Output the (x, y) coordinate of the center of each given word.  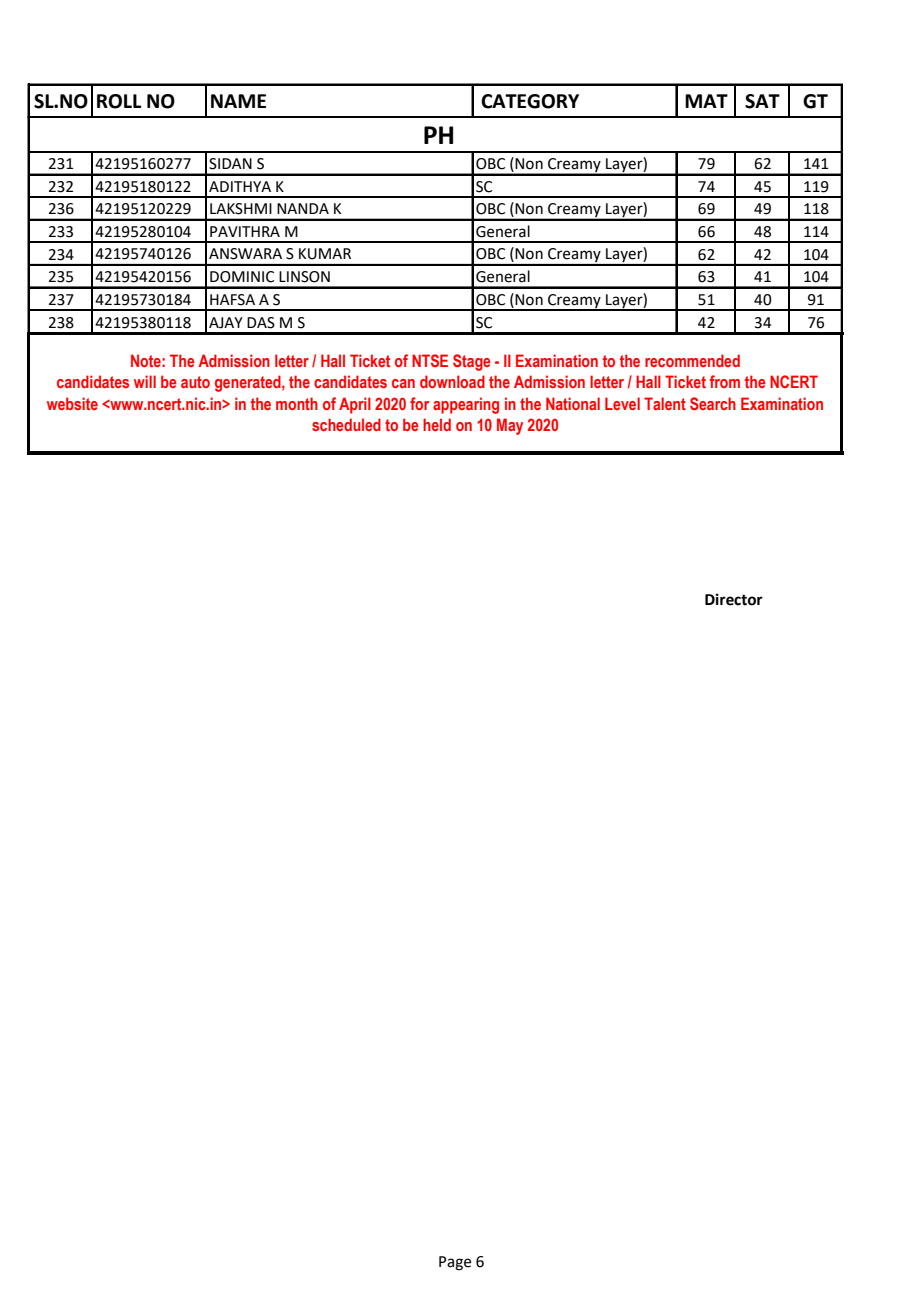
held (437, 424)
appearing (466, 405)
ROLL (119, 101)
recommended (692, 360)
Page (455, 1263)
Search (713, 403)
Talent (665, 403)
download (452, 381)
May (510, 426)
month (297, 403)
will (145, 381)
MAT (706, 101)
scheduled (346, 424)
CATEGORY (530, 101)
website (72, 403)
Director (734, 599)
